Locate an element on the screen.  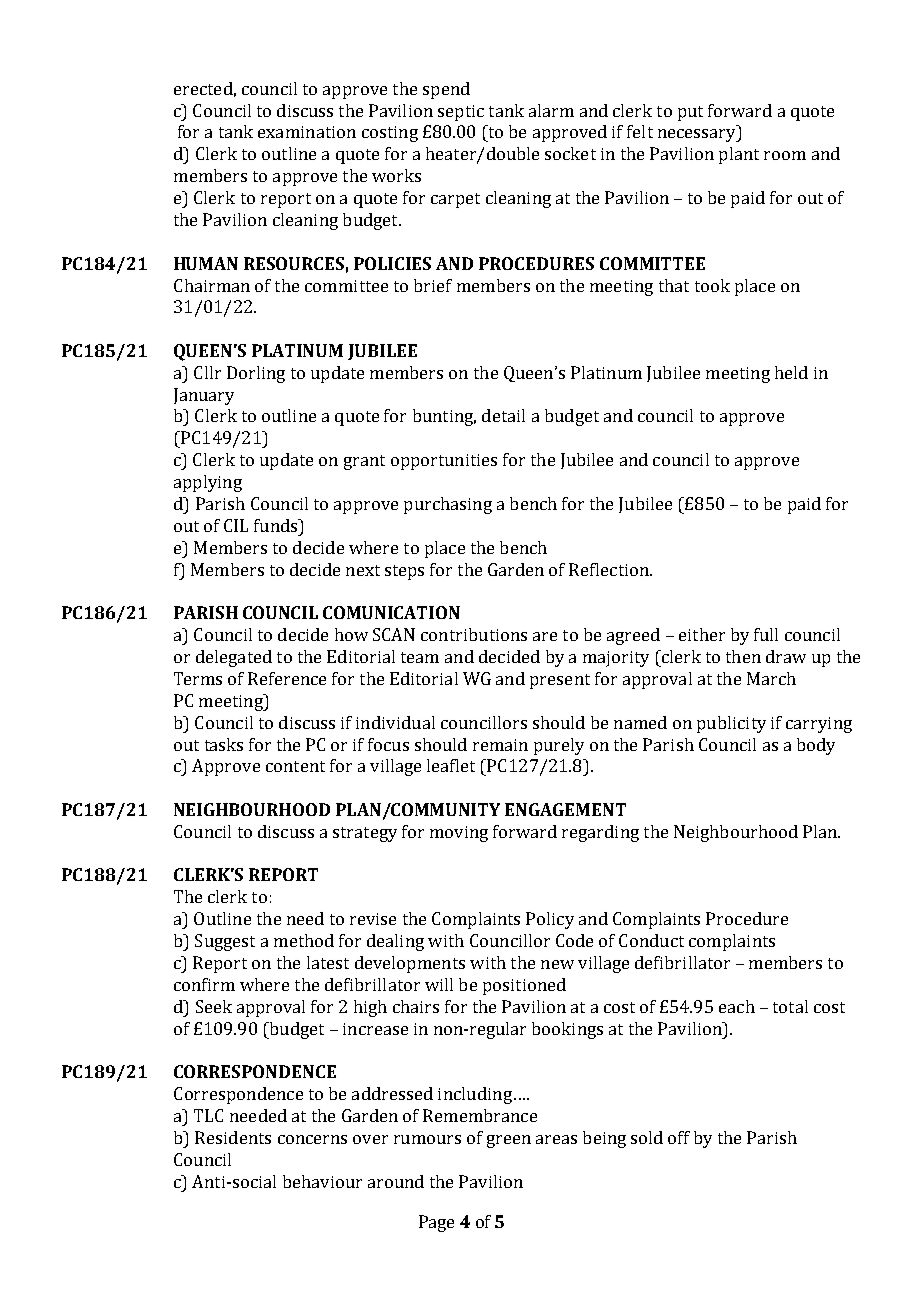
examination is located at coordinates (307, 132).
